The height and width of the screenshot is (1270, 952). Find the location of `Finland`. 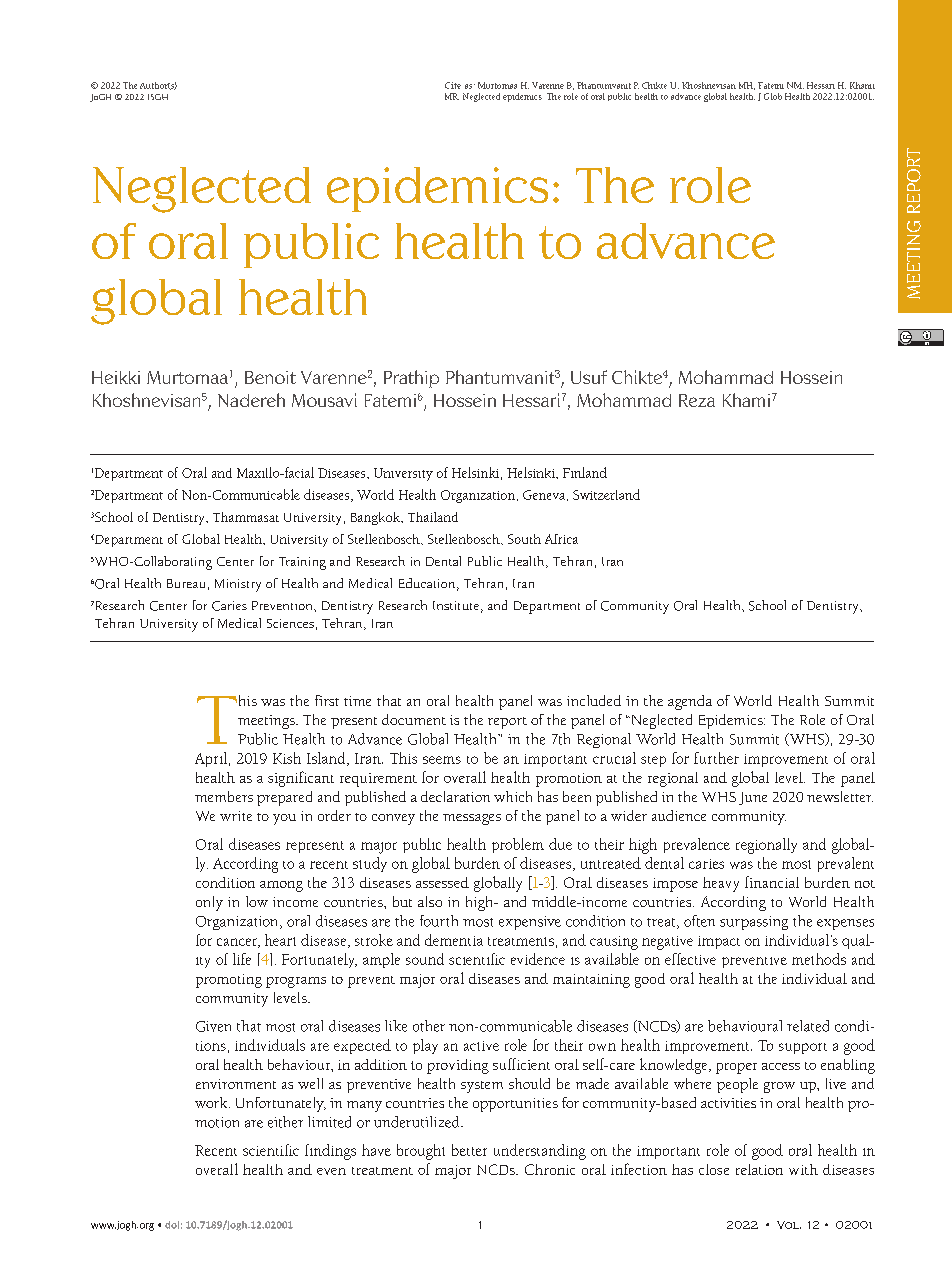

Finland is located at coordinates (585, 472).
